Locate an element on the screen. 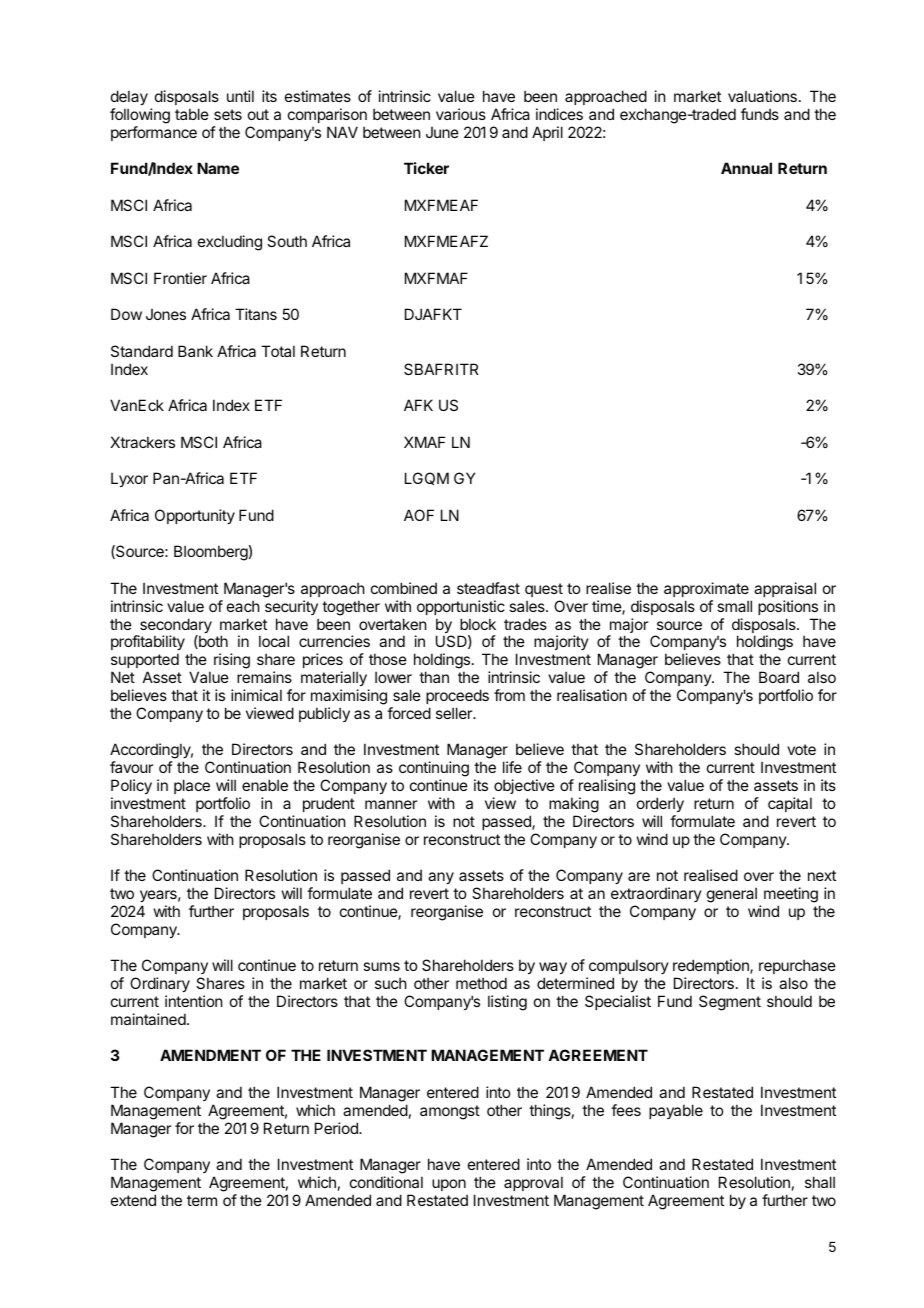 This screenshot has height=1308, width=924. table is located at coordinates (192, 114).
